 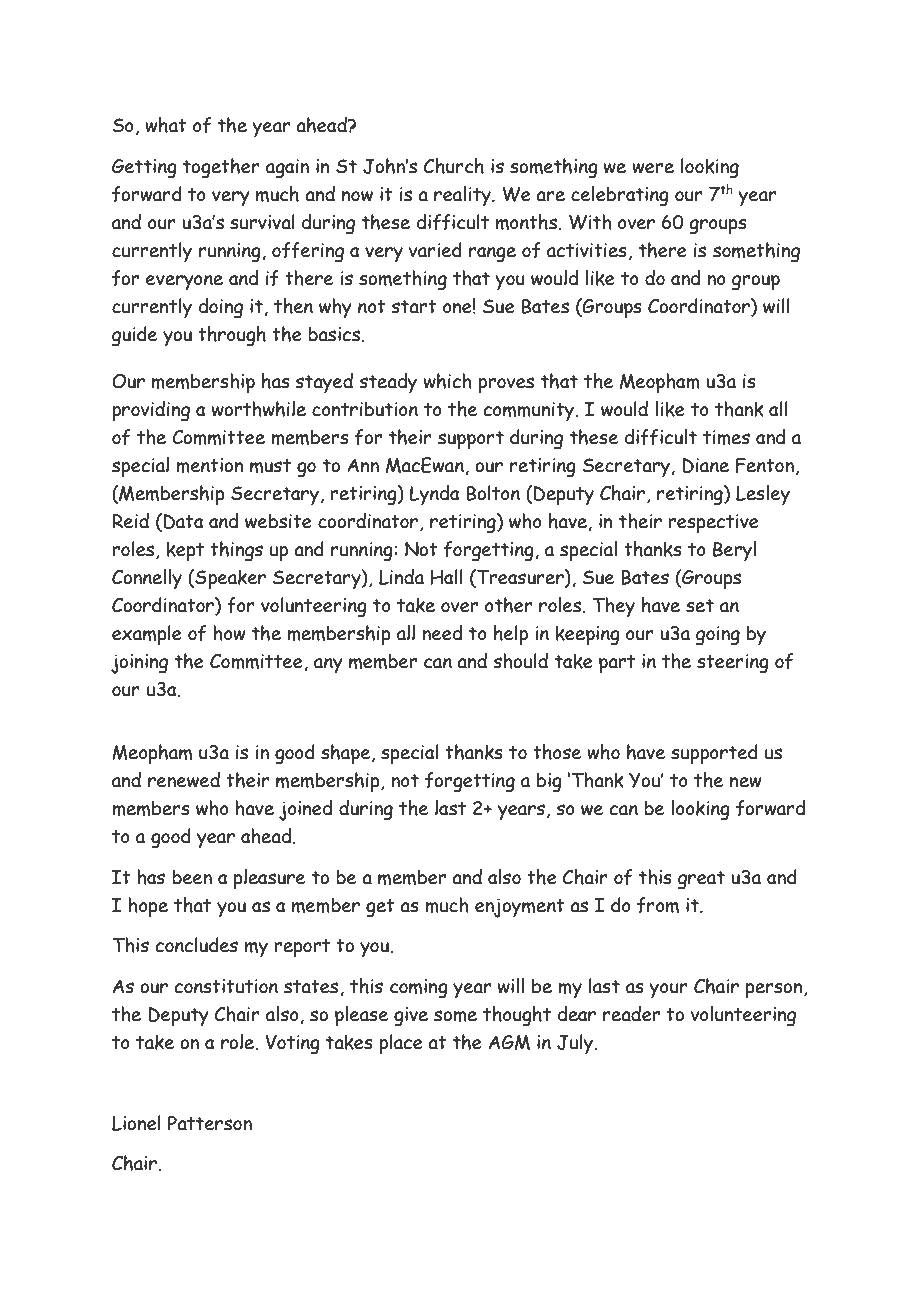 What do you see at coordinates (221, 168) in the screenshot?
I see `together` at bounding box center [221, 168].
